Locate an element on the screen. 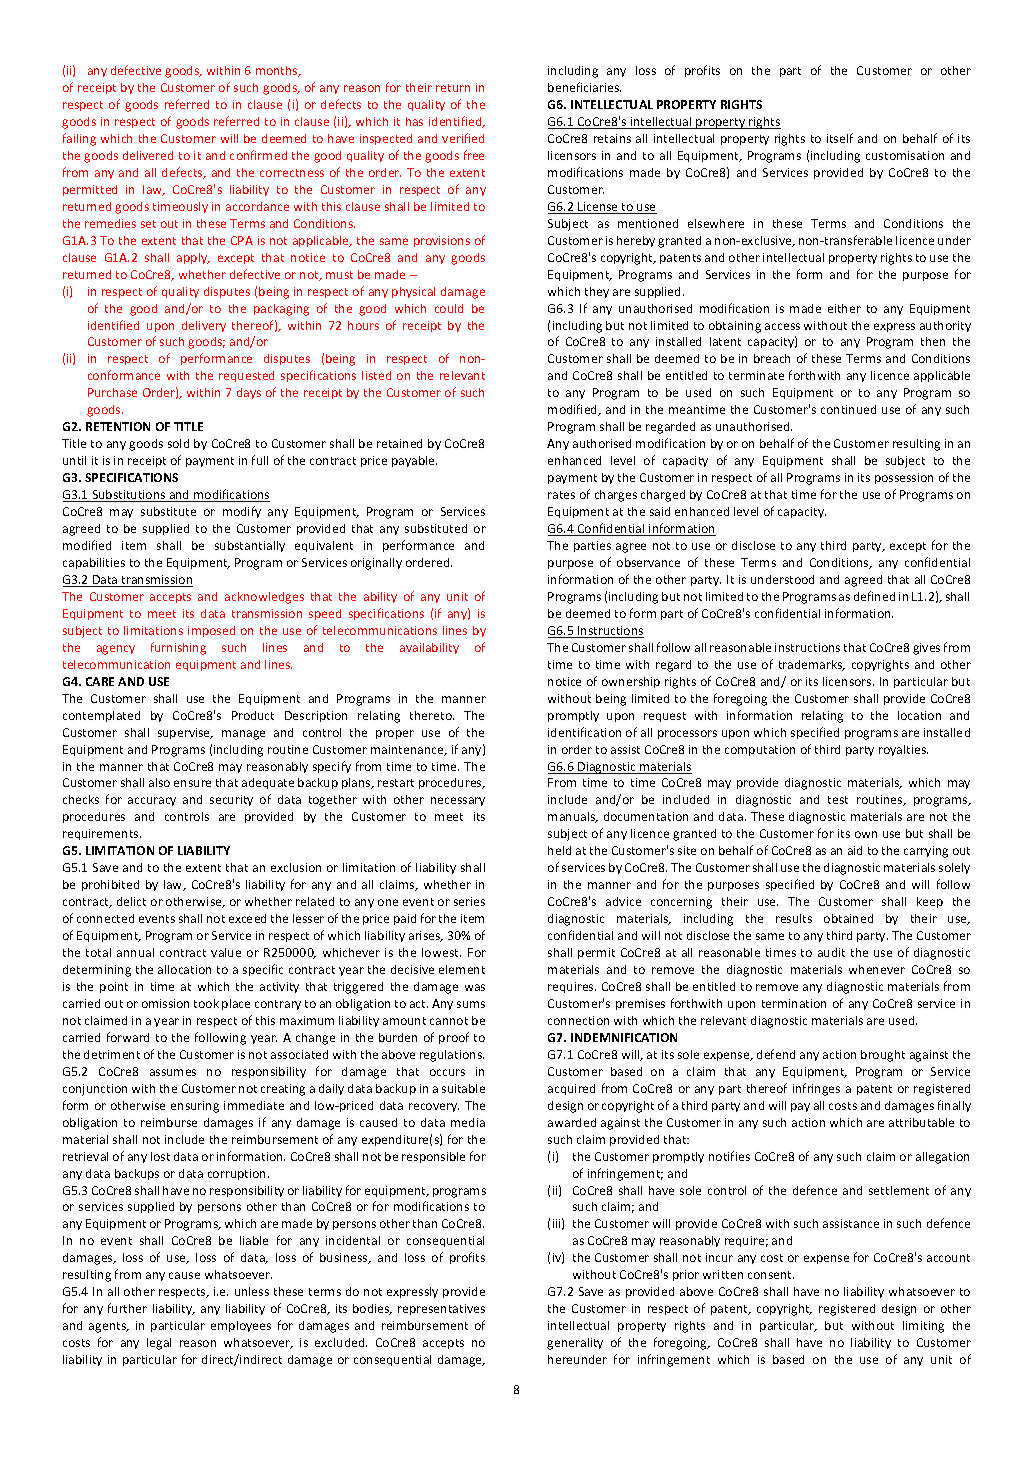  continued is located at coordinates (848, 409).
